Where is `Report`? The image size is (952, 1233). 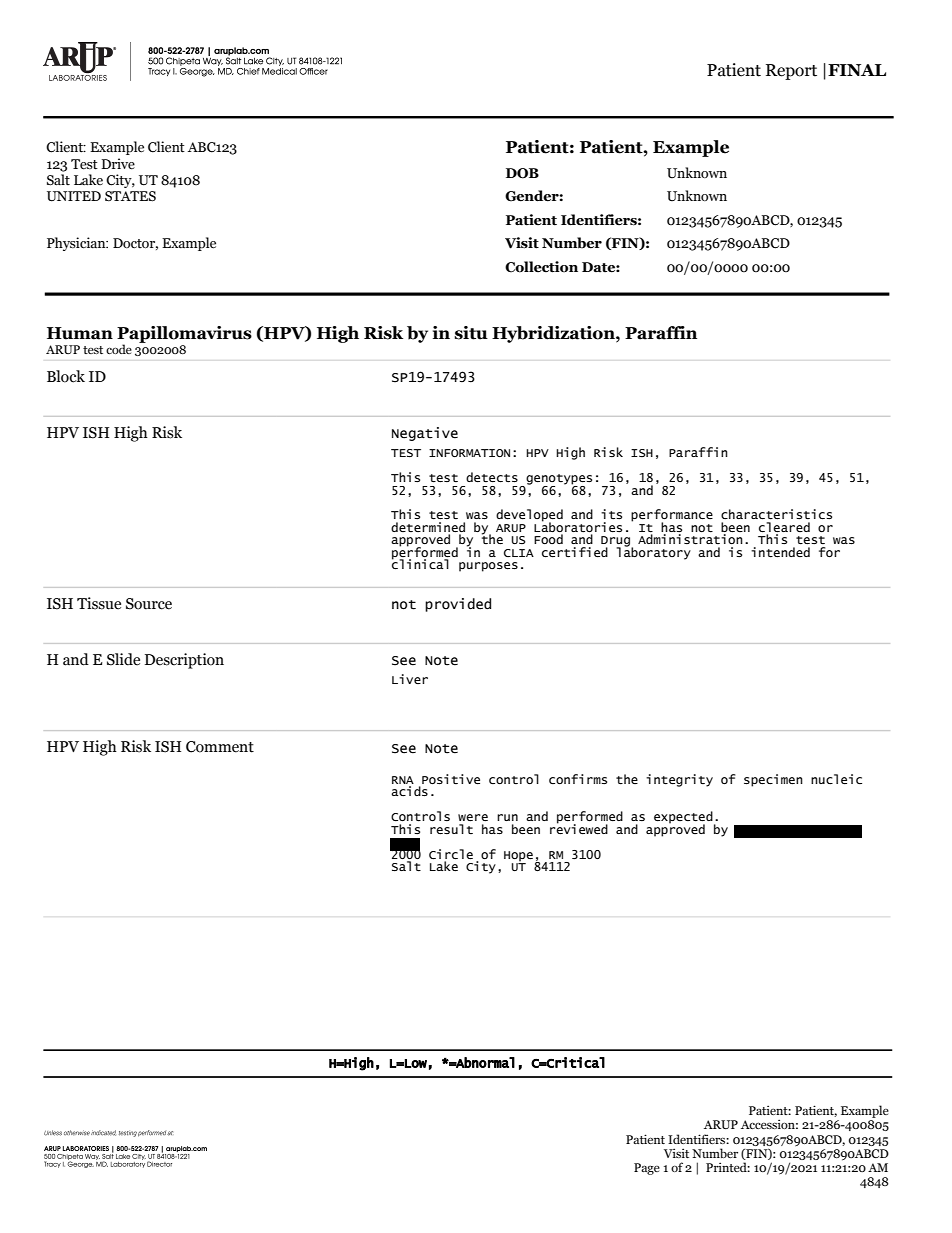
Report is located at coordinates (791, 72).
